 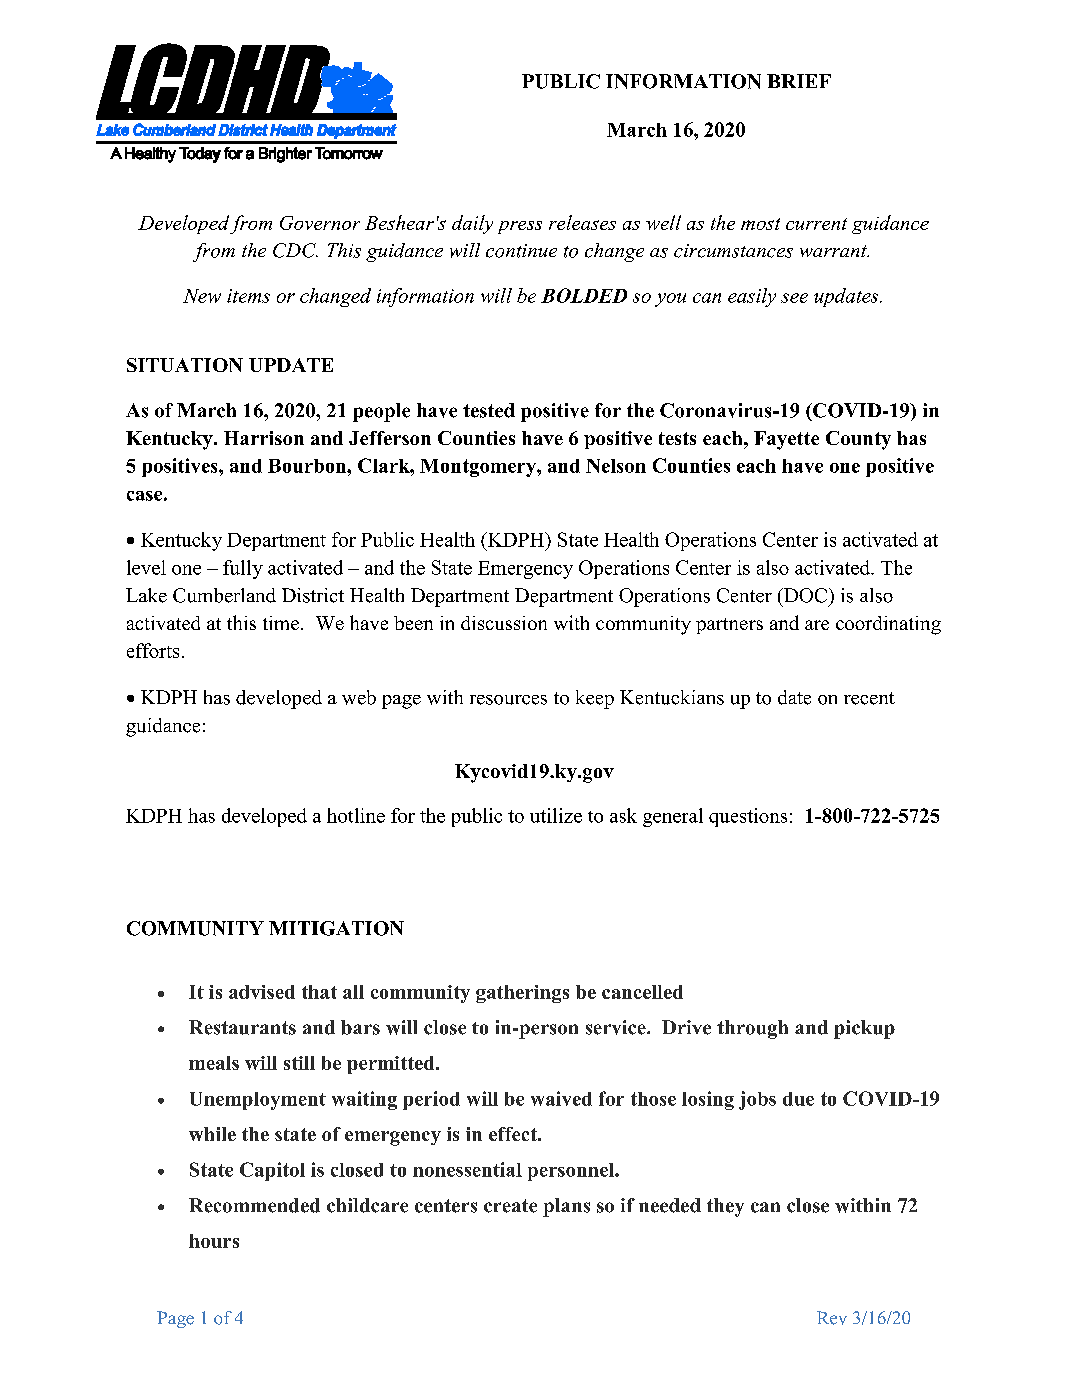 What do you see at coordinates (556, 815) in the image?
I see `utilize` at bounding box center [556, 815].
